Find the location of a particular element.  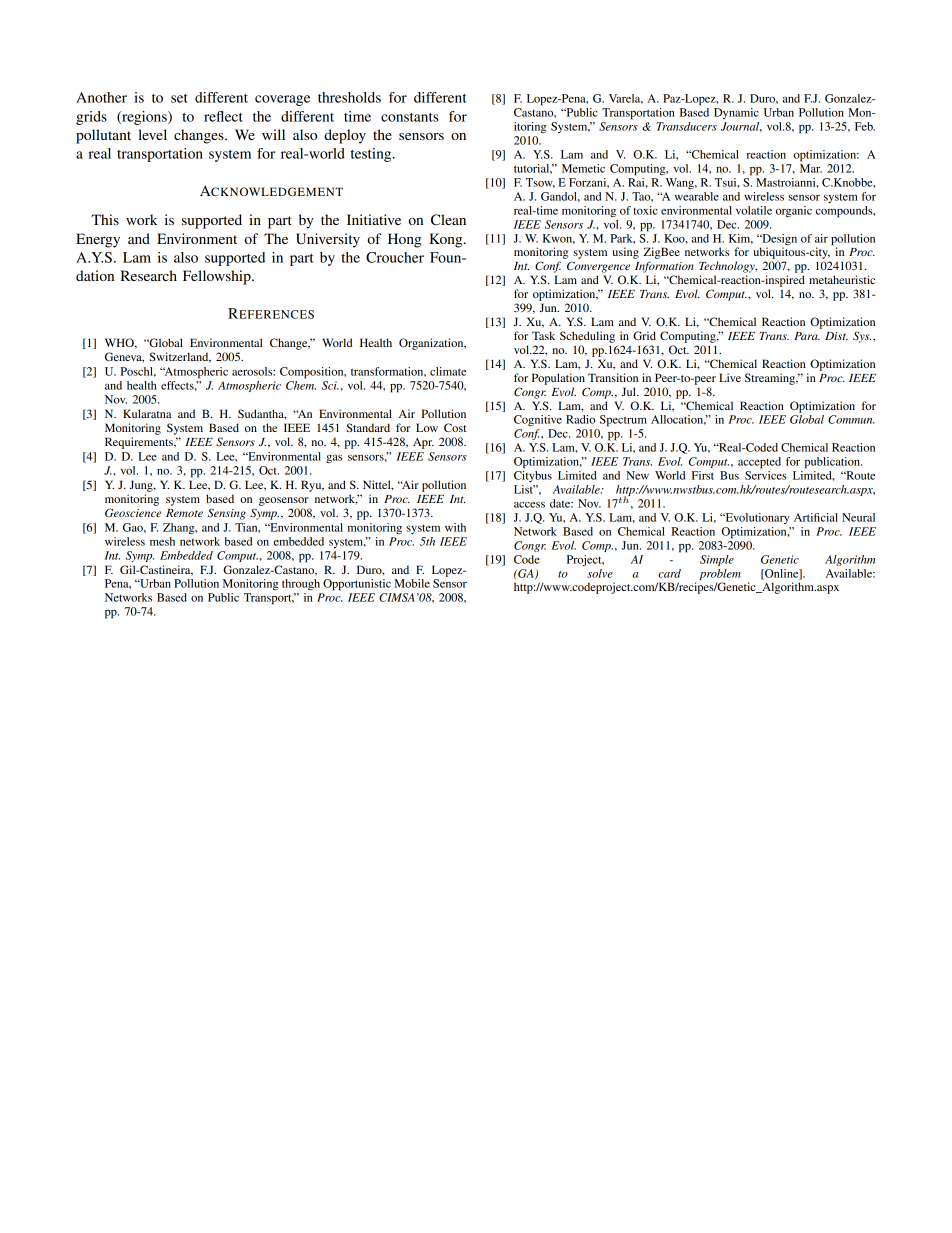

reflect is located at coordinates (223, 116).
